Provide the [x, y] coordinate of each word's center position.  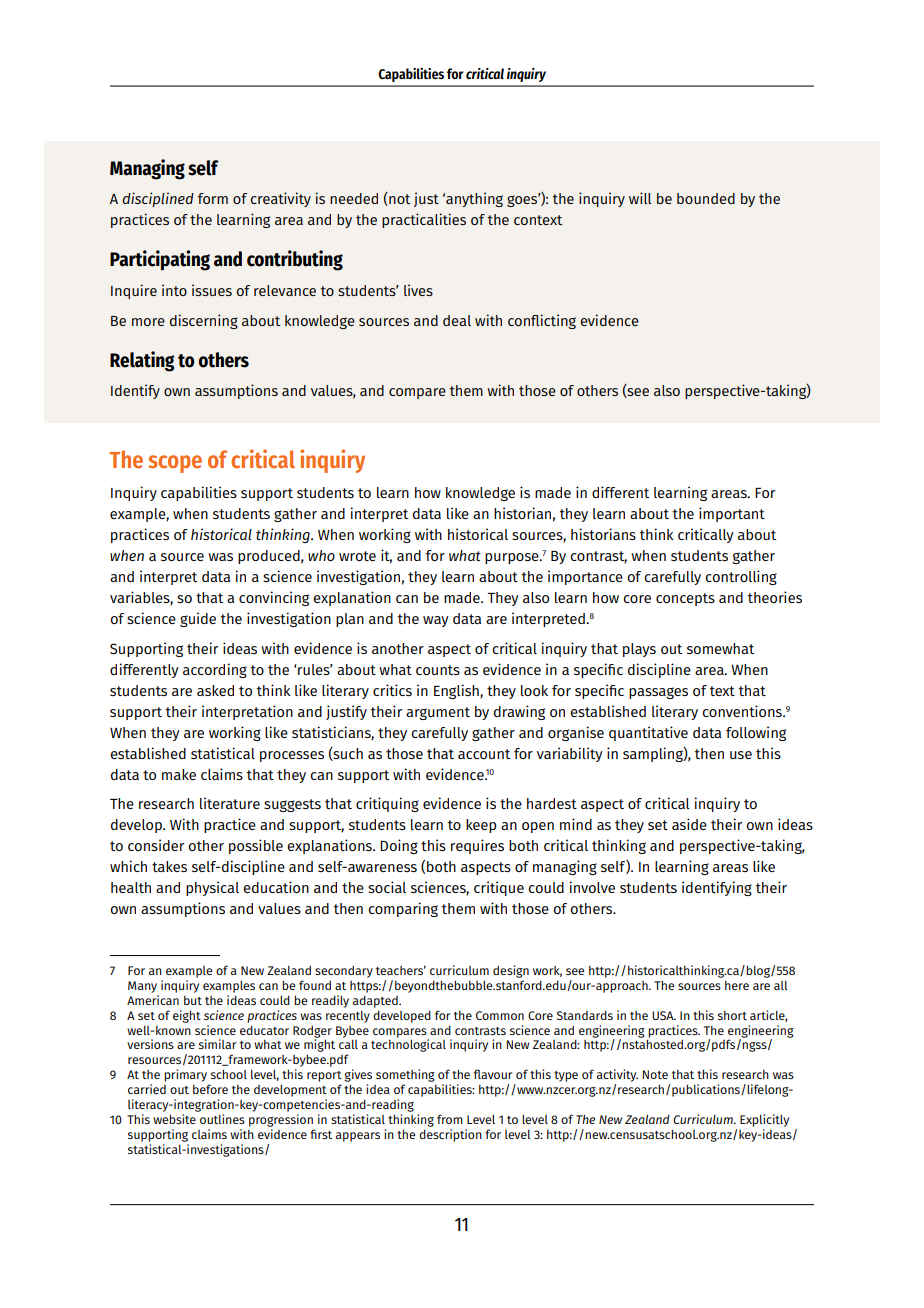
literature [230, 803]
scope [175, 464]
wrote [357, 556]
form [213, 198]
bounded [706, 198]
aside [689, 824]
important [732, 514]
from [450, 1119]
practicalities [424, 220]
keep [481, 826]
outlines [222, 1119]
